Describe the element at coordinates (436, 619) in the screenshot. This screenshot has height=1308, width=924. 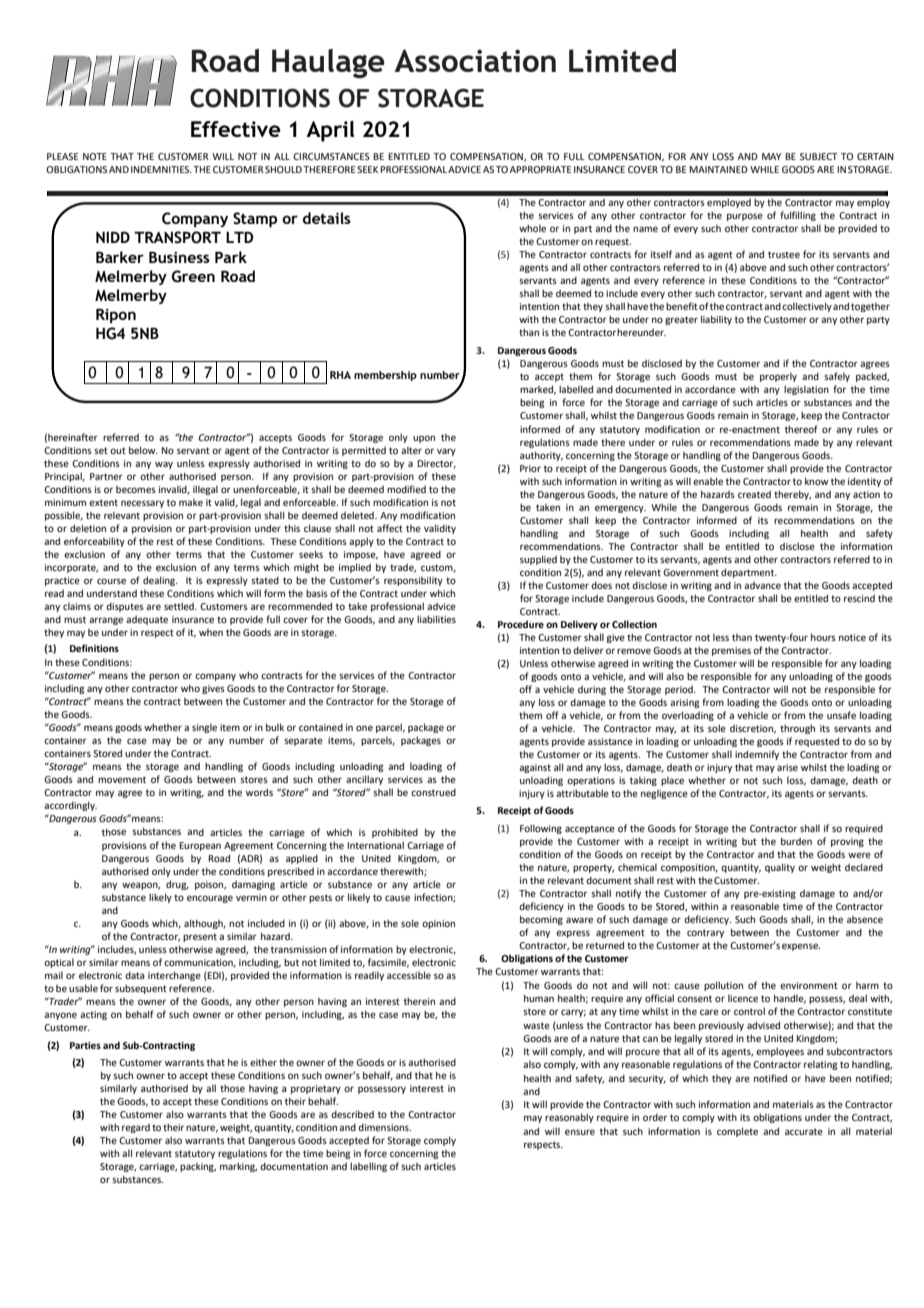
I see `liabilities` at that location.
